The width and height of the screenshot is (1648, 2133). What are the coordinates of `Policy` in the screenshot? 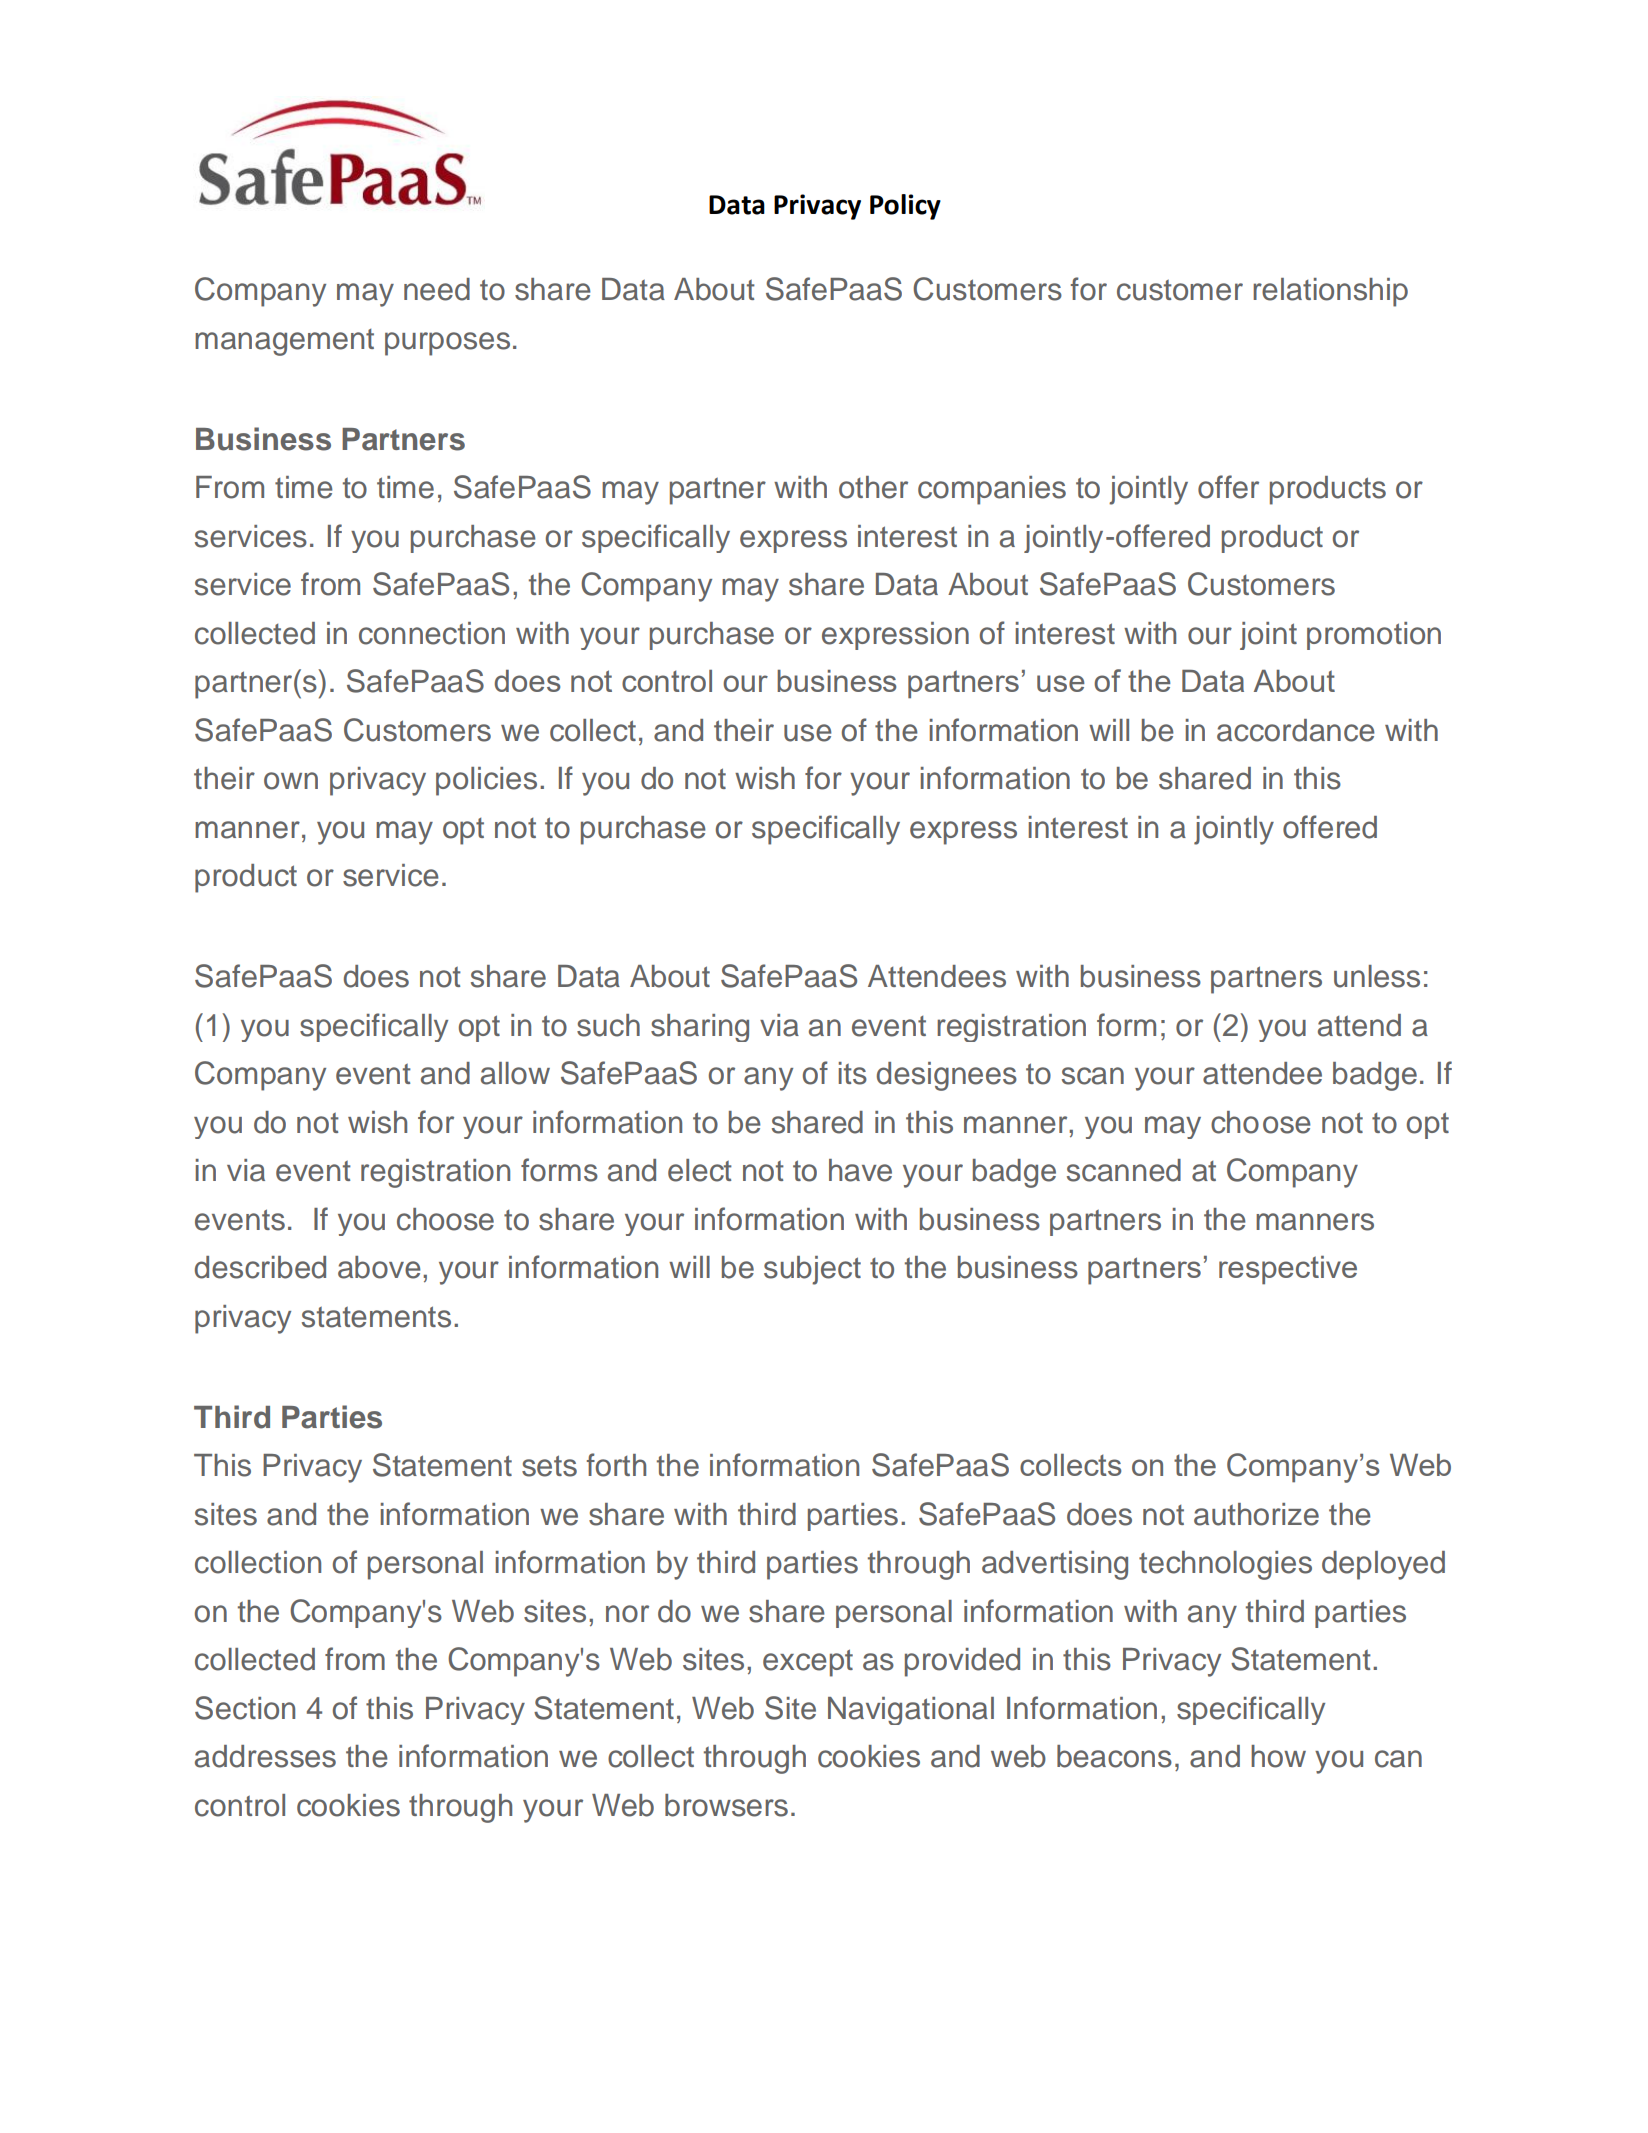 It's located at (905, 207).
